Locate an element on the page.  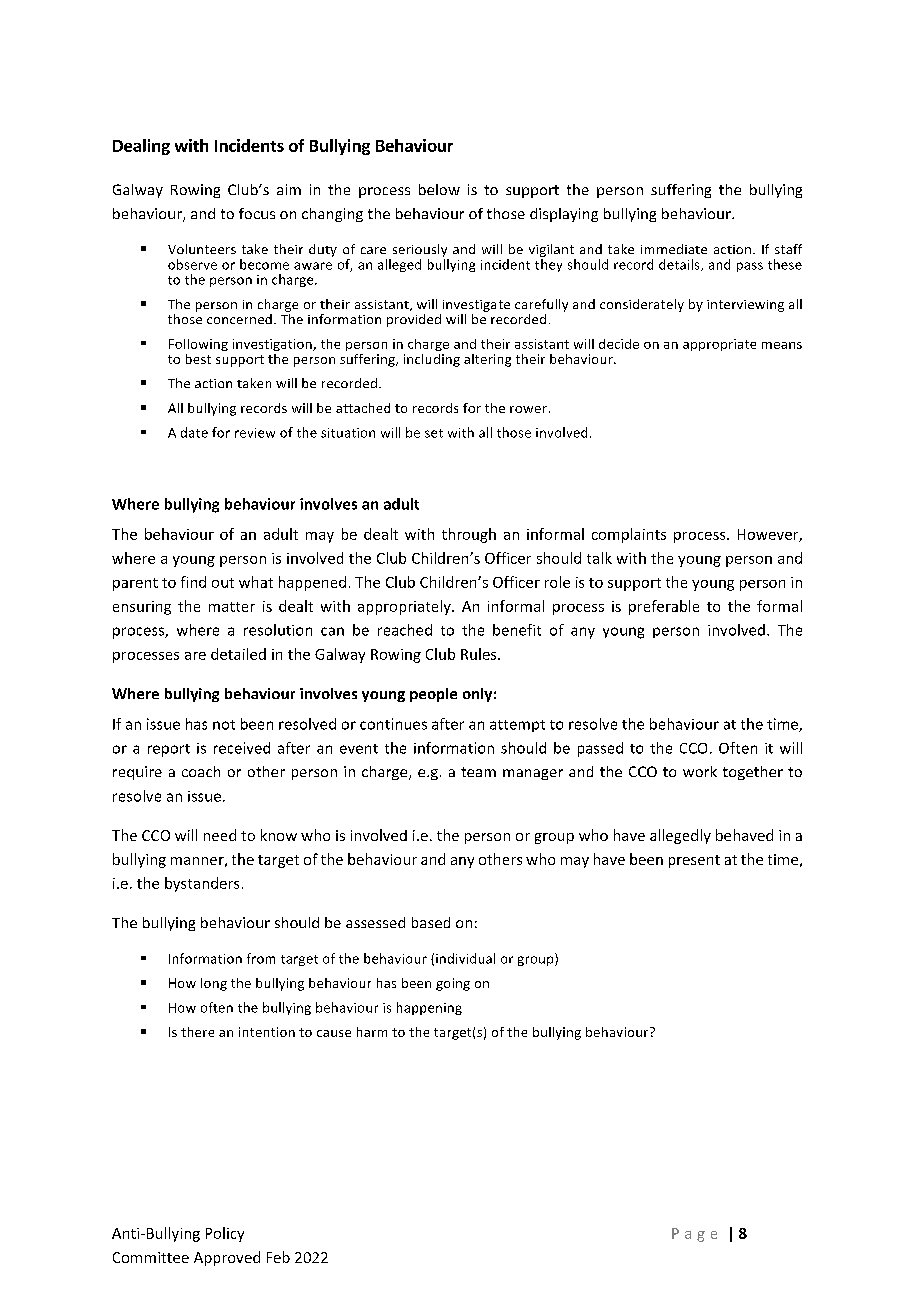
Policy is located at coordinates (225, 1234).
